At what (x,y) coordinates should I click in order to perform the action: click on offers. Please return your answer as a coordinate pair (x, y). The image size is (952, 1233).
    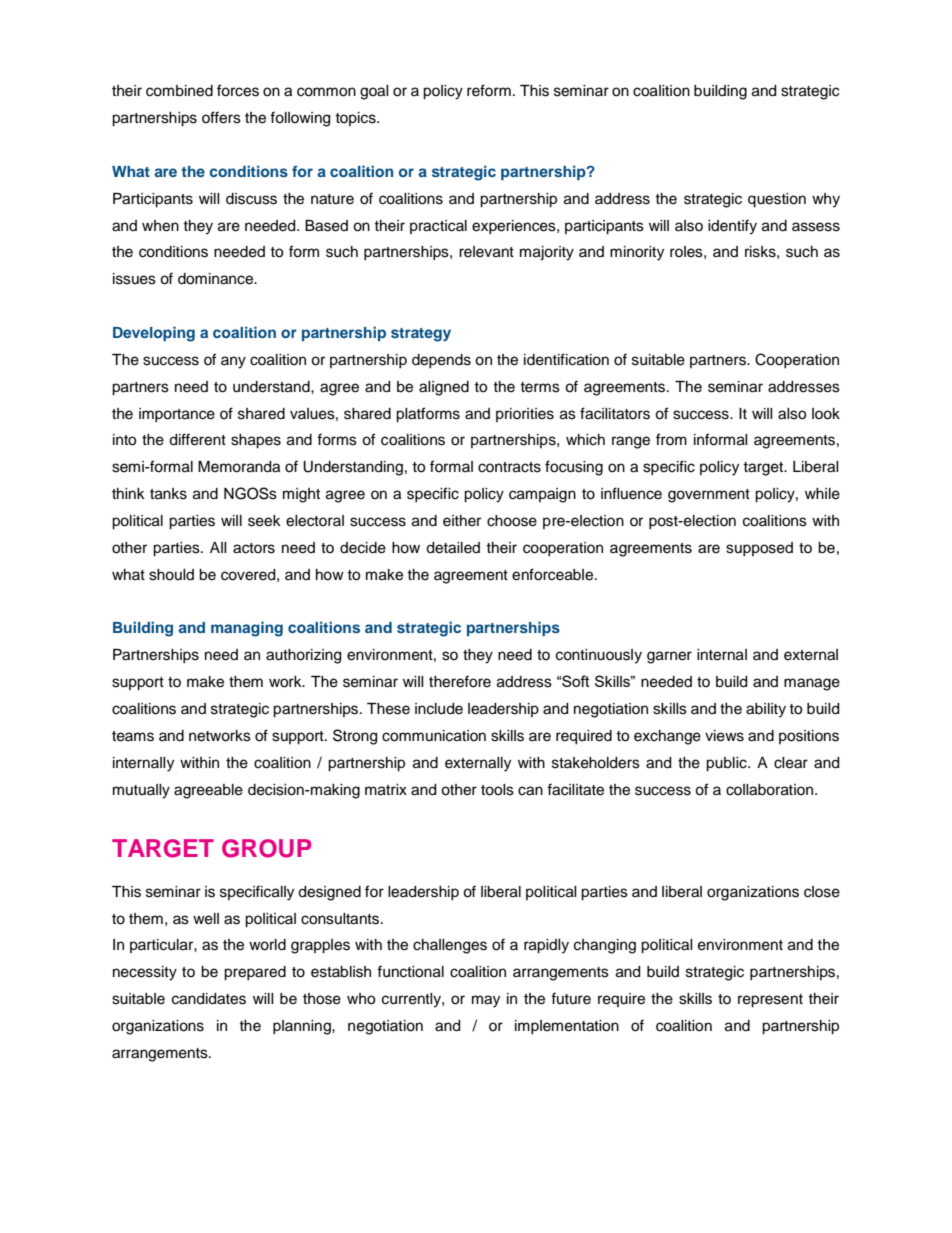
    Looking at the image, I should click on (221, 117).
